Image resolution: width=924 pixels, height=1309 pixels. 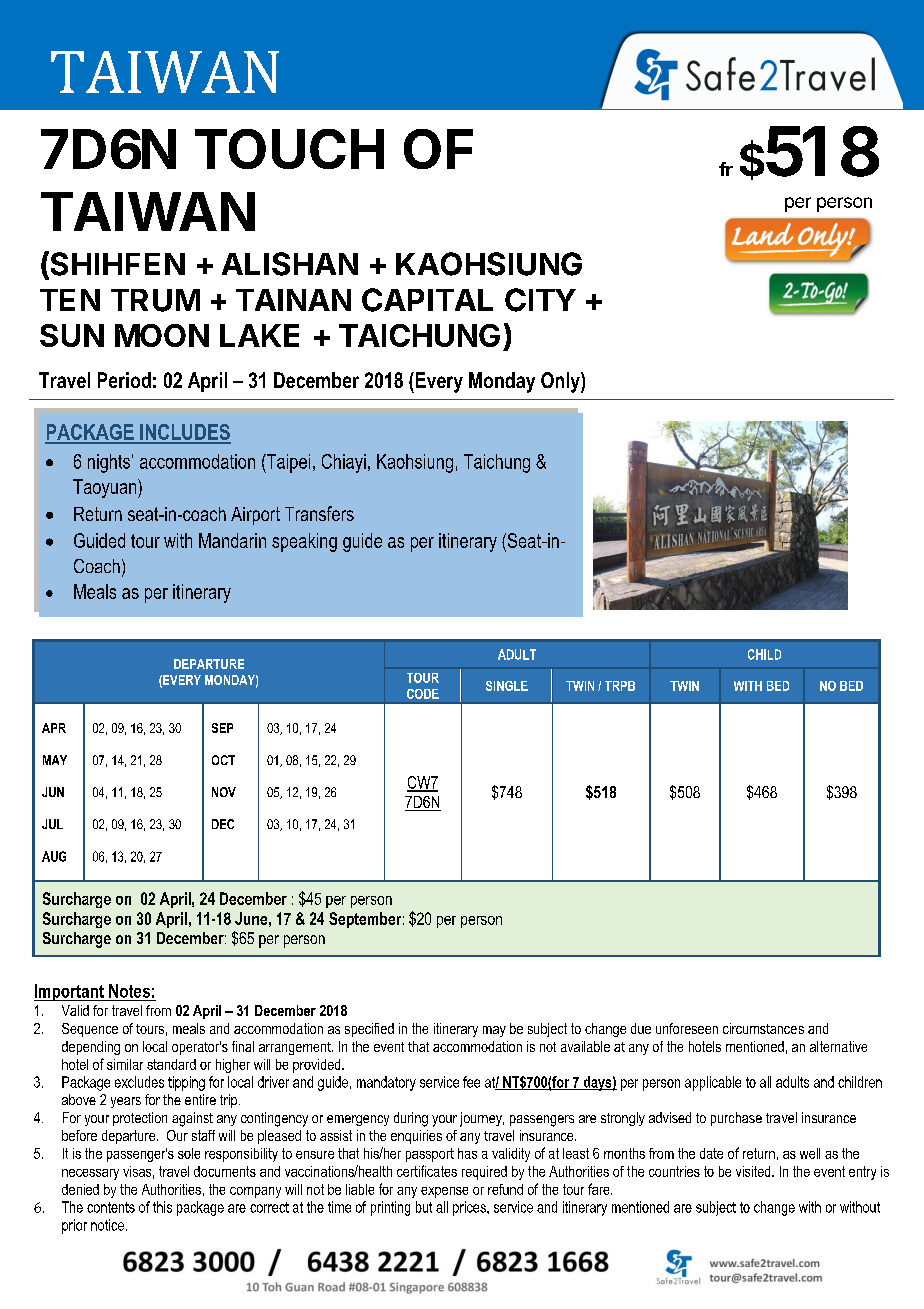 What do you see at coordinates (540, 300) in the document?
I see `CITY` at bounding box center [540, 300].
